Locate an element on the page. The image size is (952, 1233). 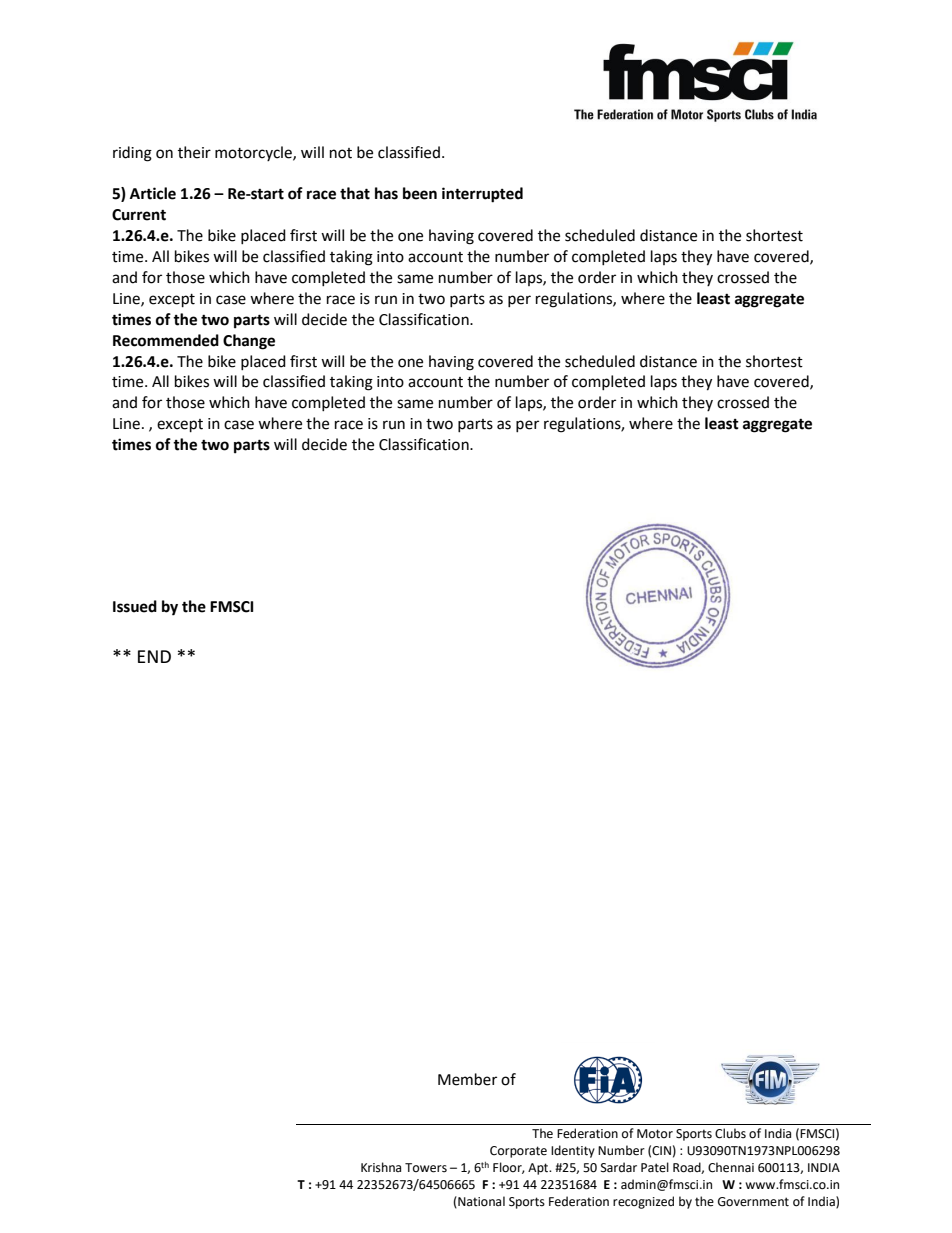
Patel is located at coordinates (655, 1167).
